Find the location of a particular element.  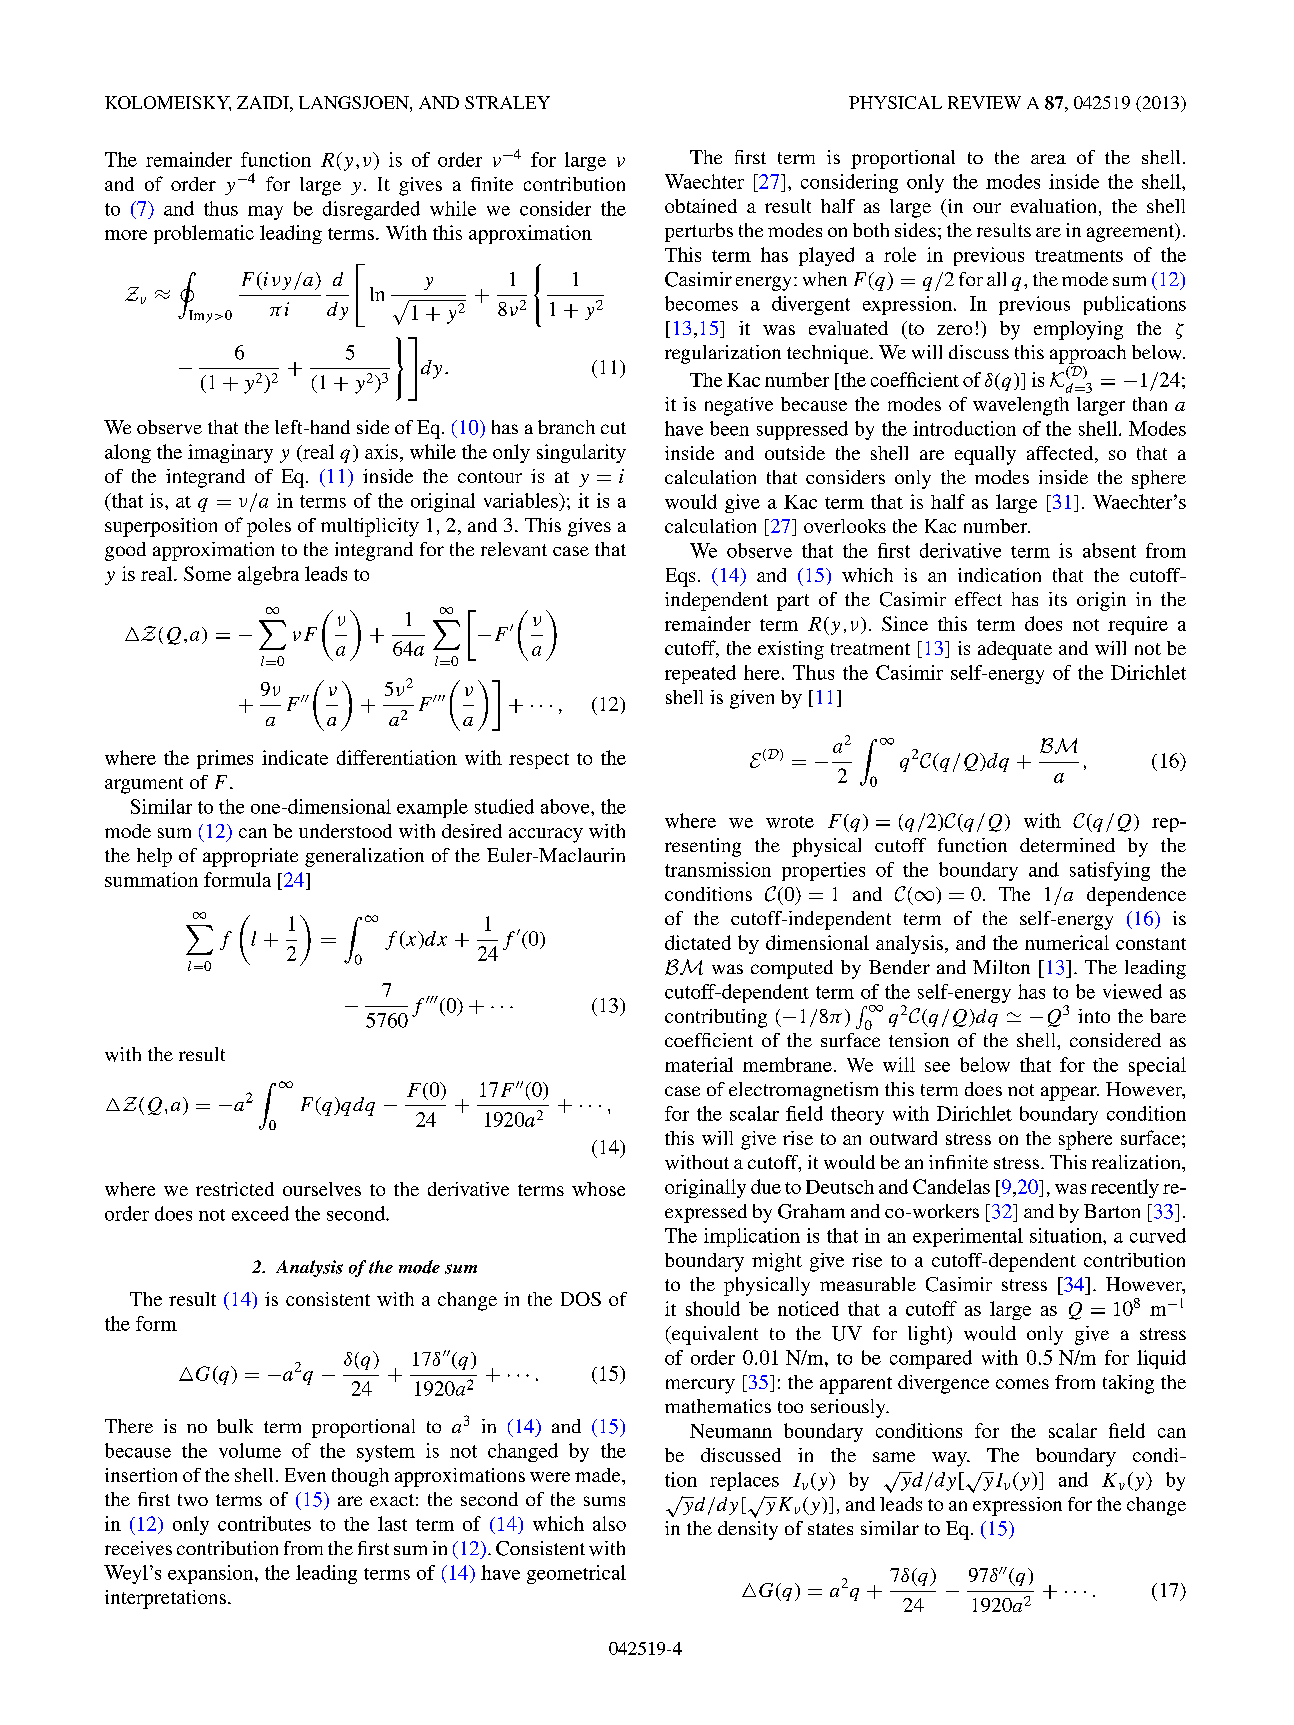

singularity is located at coordinates (581, 453).
